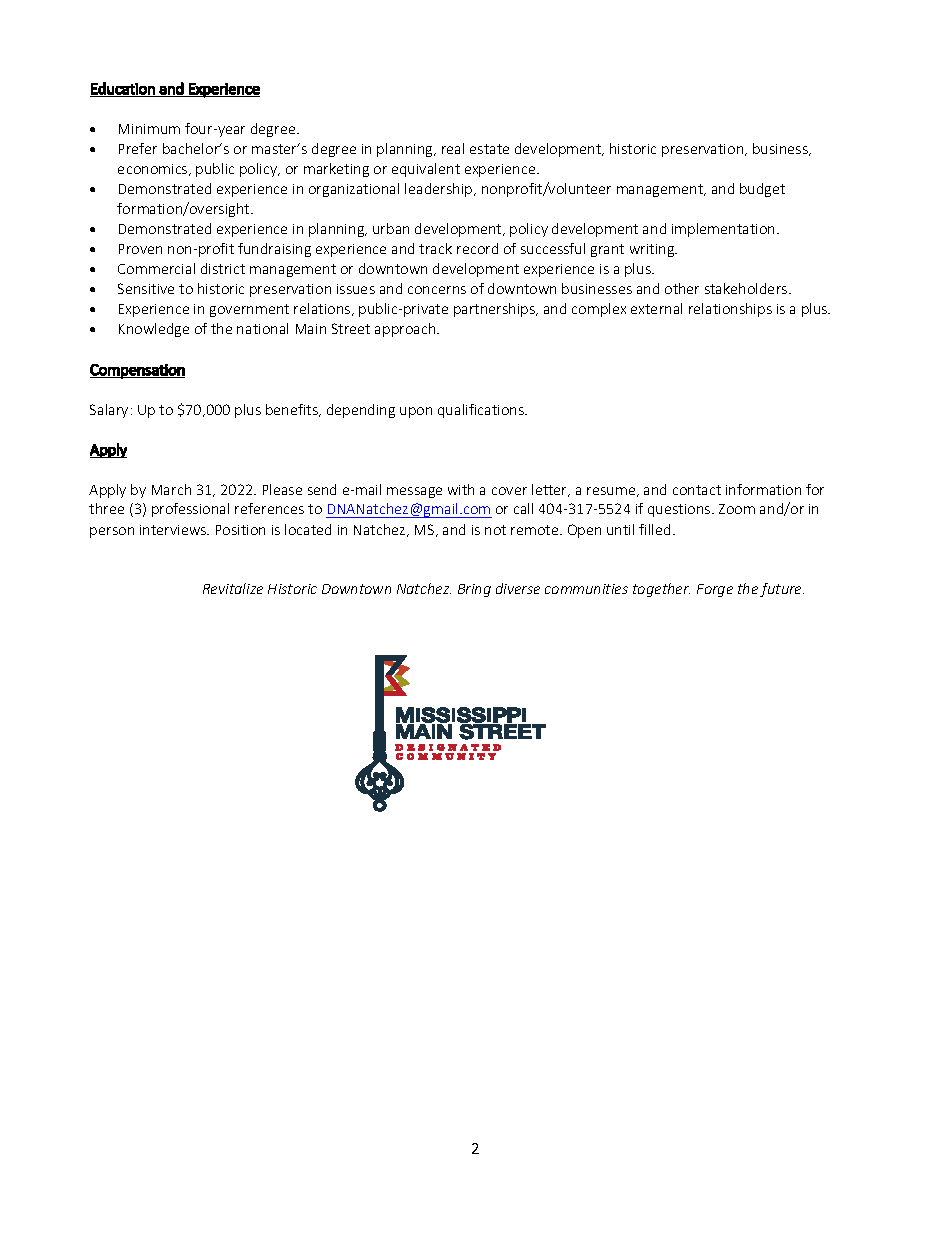  What do you see at coordinates (453, 148) in the screenshot?
I see `real` at bounding box center [453, 148].
